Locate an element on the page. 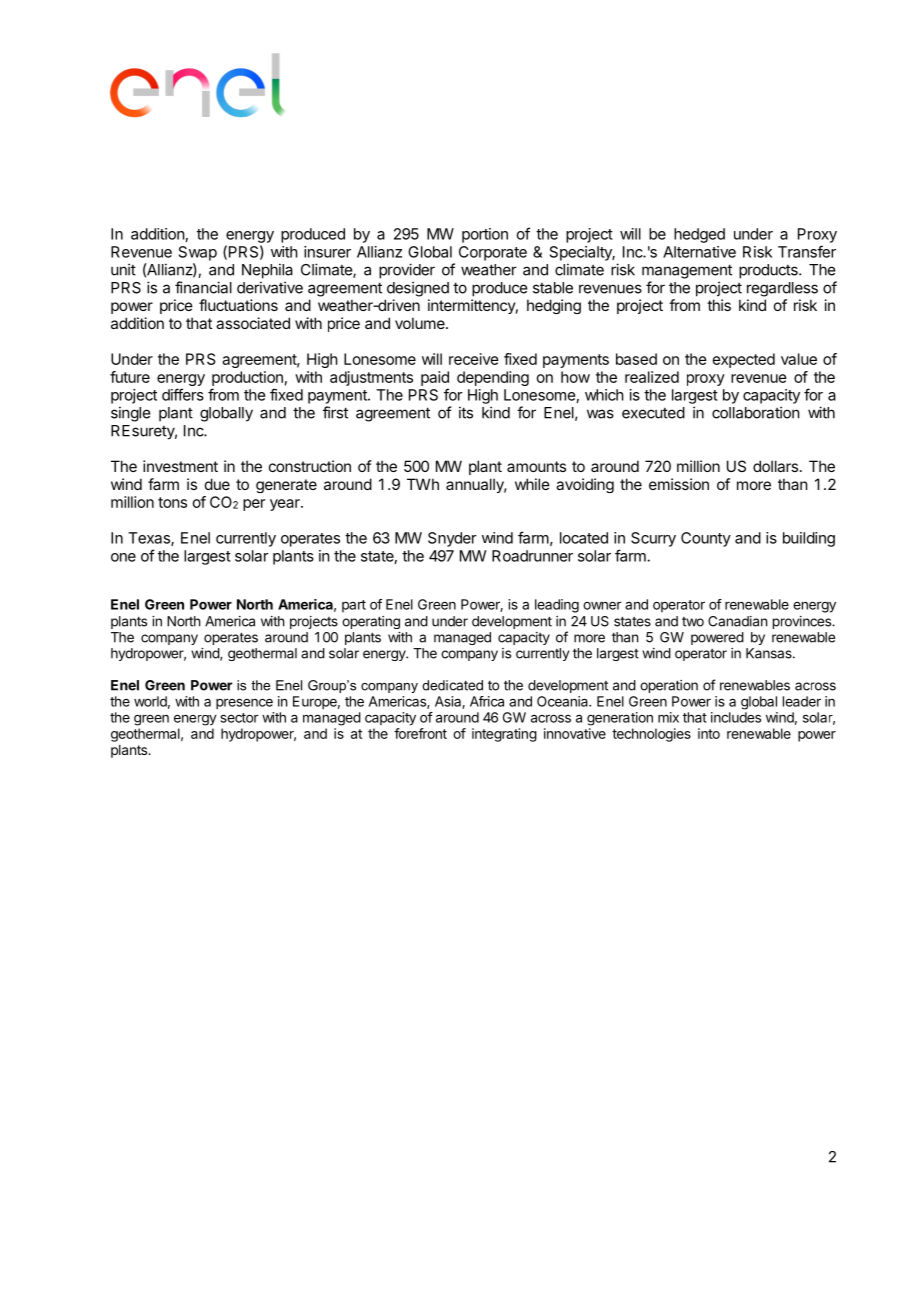 This document has width=924, height=1309. investment is located at coordinates (180, 466).
